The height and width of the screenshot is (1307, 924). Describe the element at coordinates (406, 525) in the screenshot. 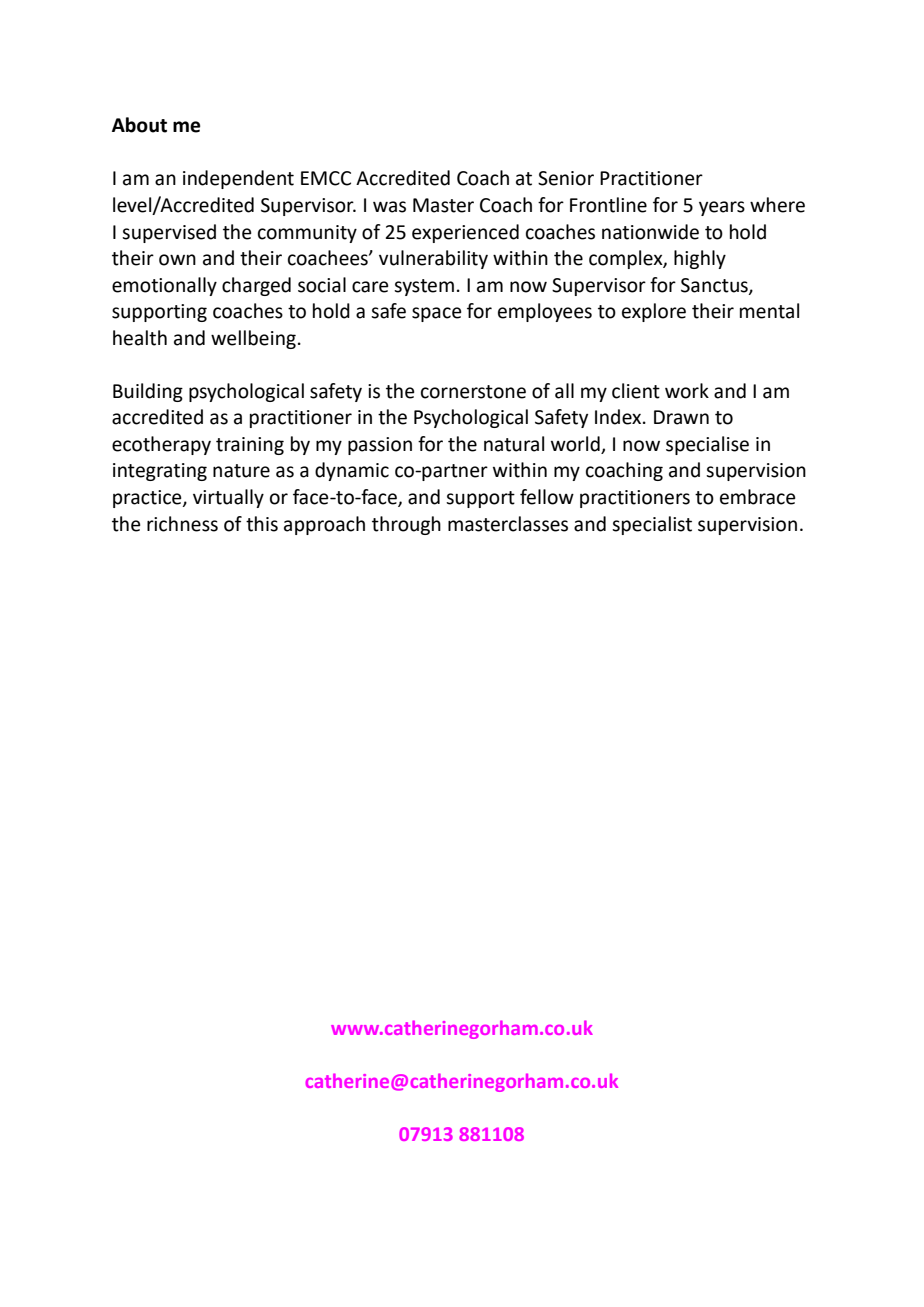

I see `through` at that location.
